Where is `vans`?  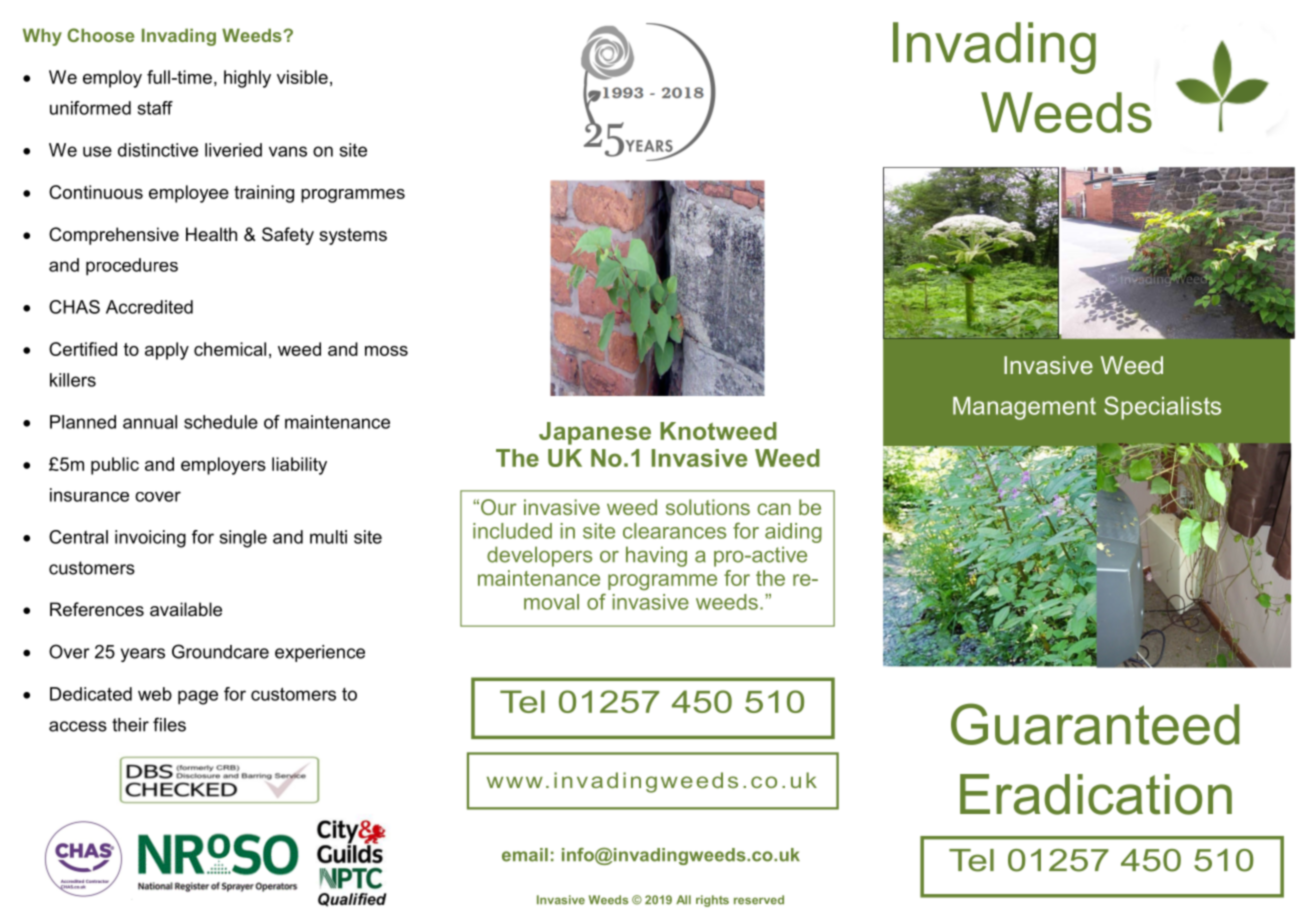 vans is located at coordinates (288, 151).
